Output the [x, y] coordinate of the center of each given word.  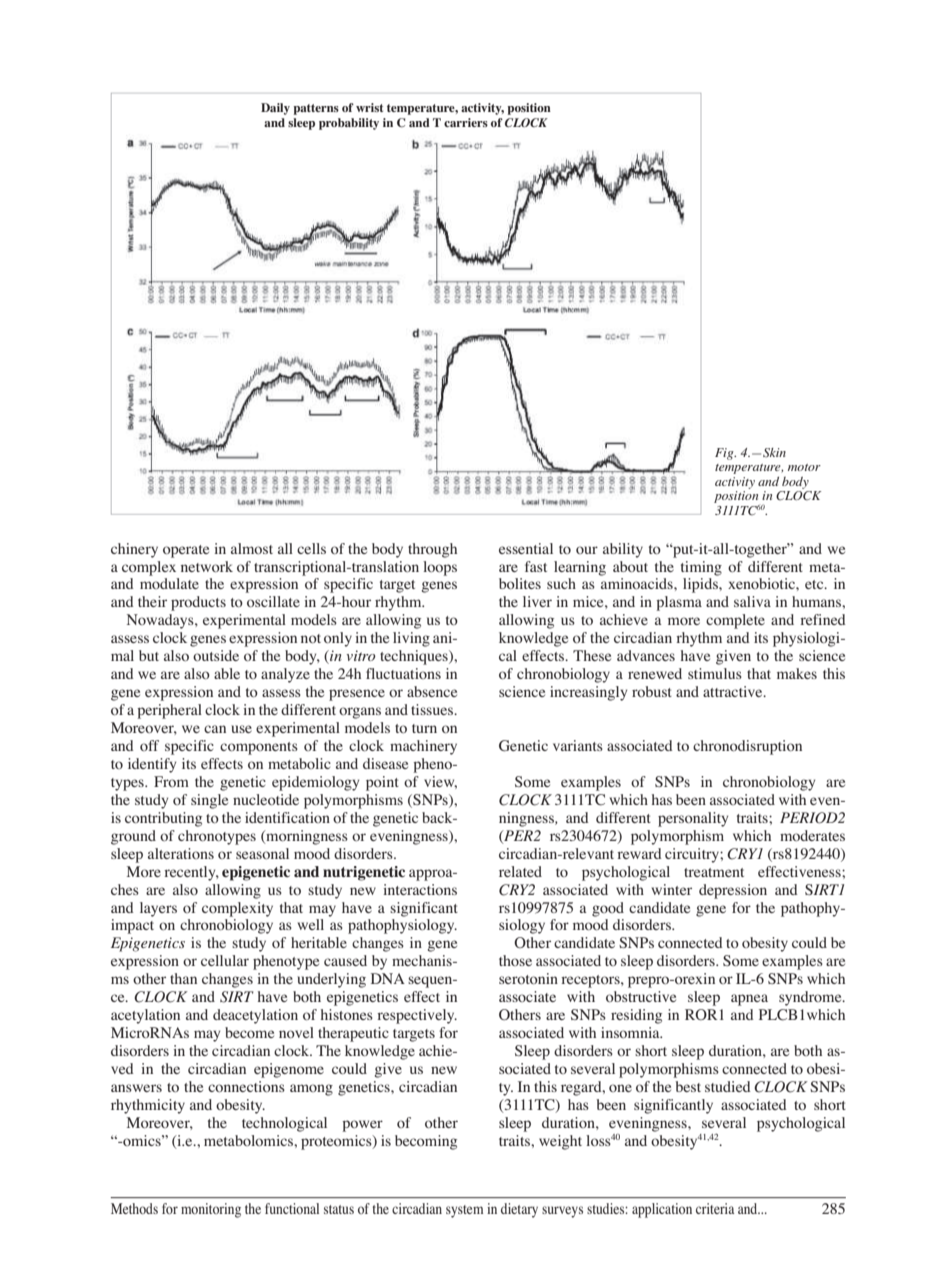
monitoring [211, 1210]
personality [693, 819]
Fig [725, 454]
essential [526, 548]
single [209, 801]
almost [252, 548]
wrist [369, 107]
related [520, 871]
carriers [466, 122]
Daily [275, 109]
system [464, 1211]
